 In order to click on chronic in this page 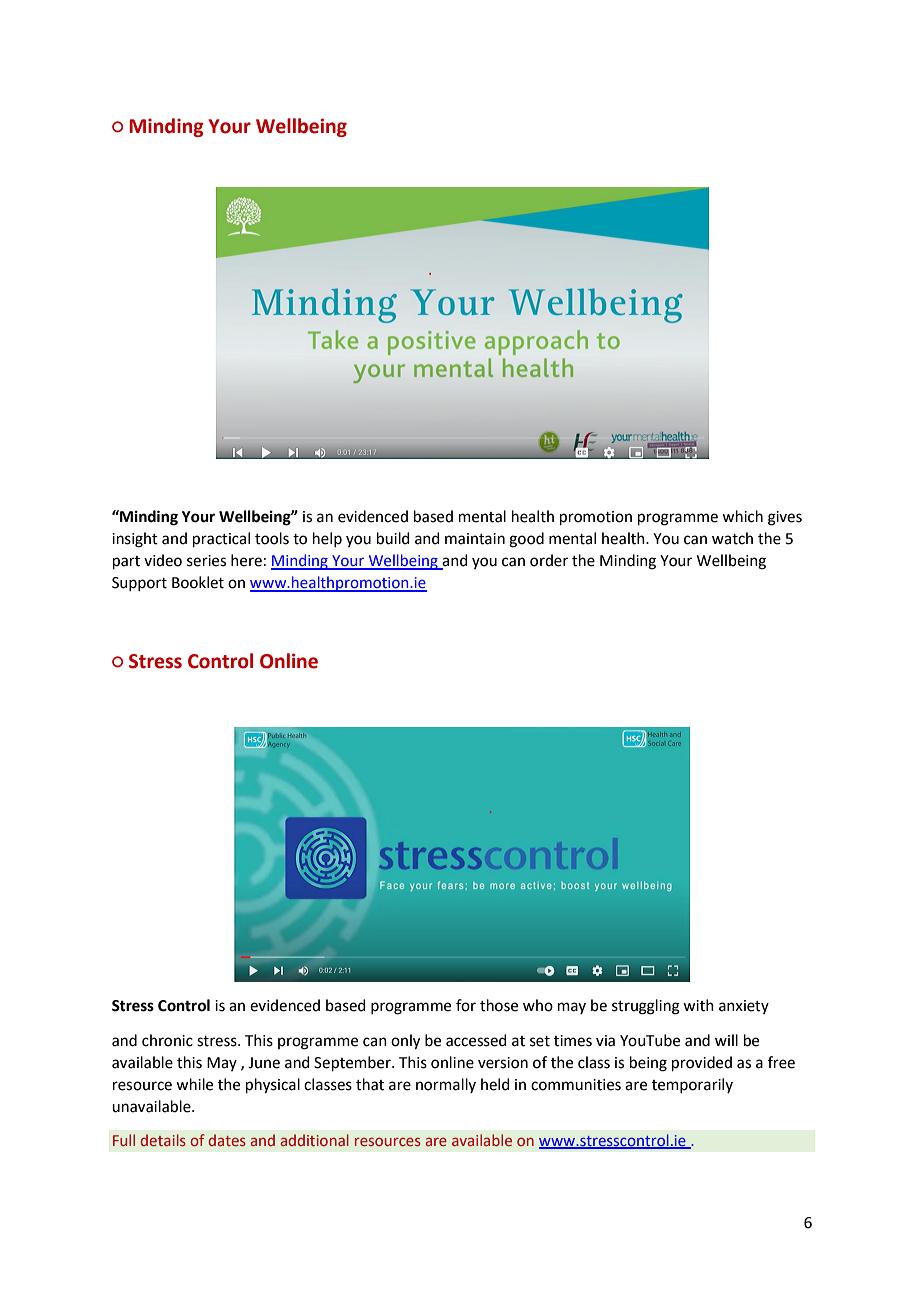, I will do `click(167, 1040)`.
